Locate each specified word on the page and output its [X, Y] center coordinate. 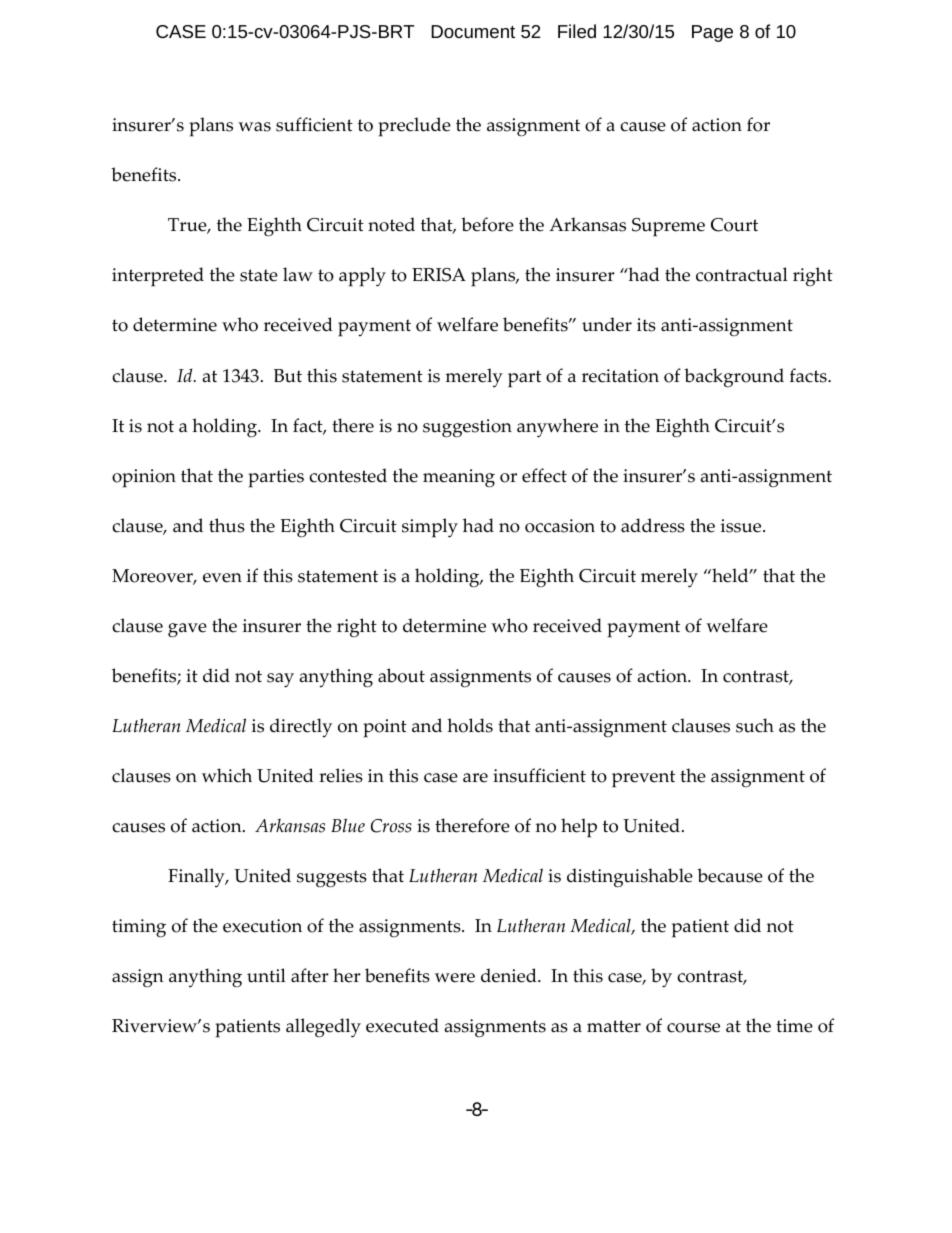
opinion [144, 478]
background [734, 378]
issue [742, 526]
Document [473, 31]
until [266, 975]
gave [187, 630]
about [401, 675]
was [254, 127]
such [755, 725]
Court [734, 225]
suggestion [467, 428]
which [227, 775]
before [487, 224]
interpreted [158, 277]
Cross [391, 826]
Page [712, 33]
